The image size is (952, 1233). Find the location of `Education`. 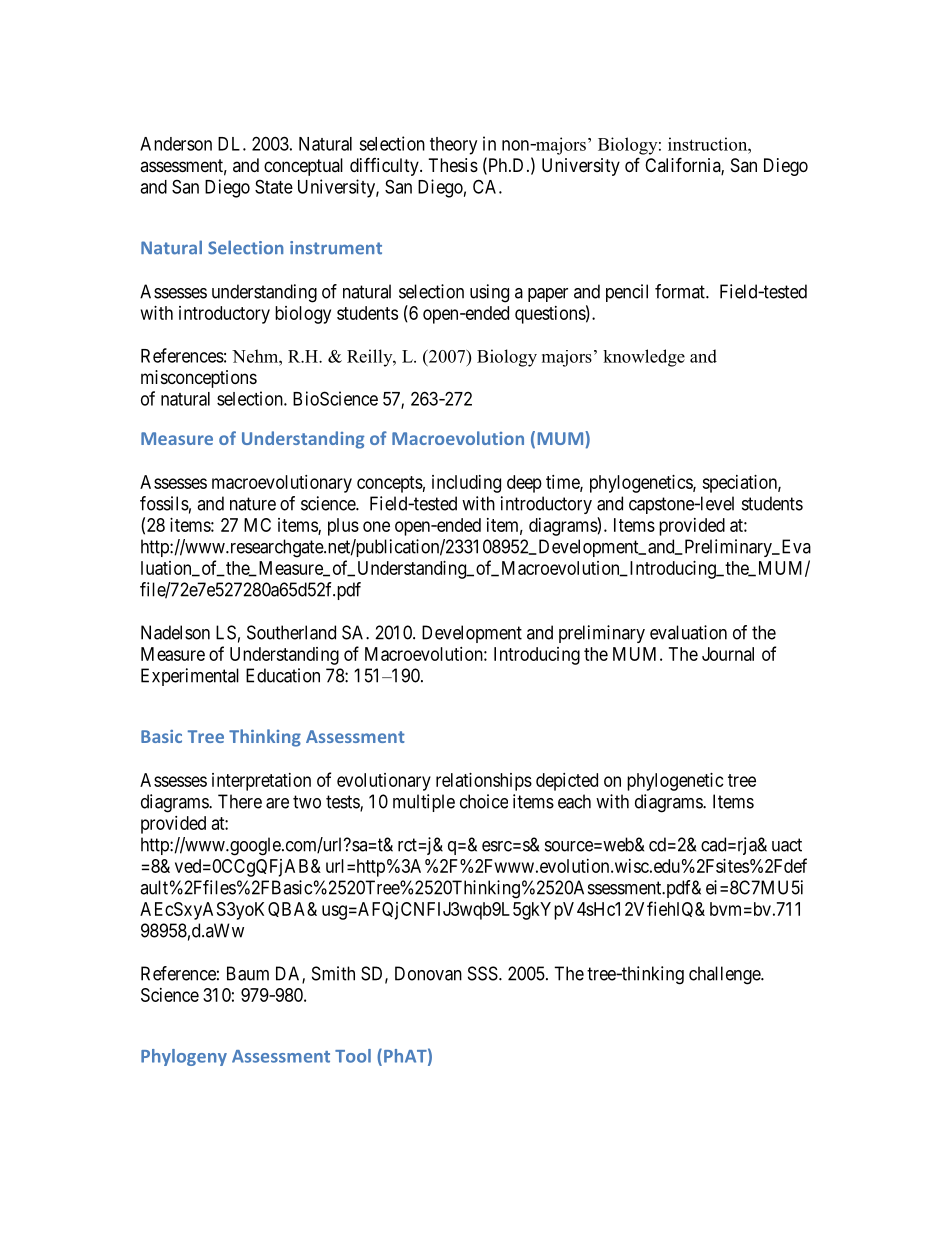

Education is located at coordinates (283, 675).
